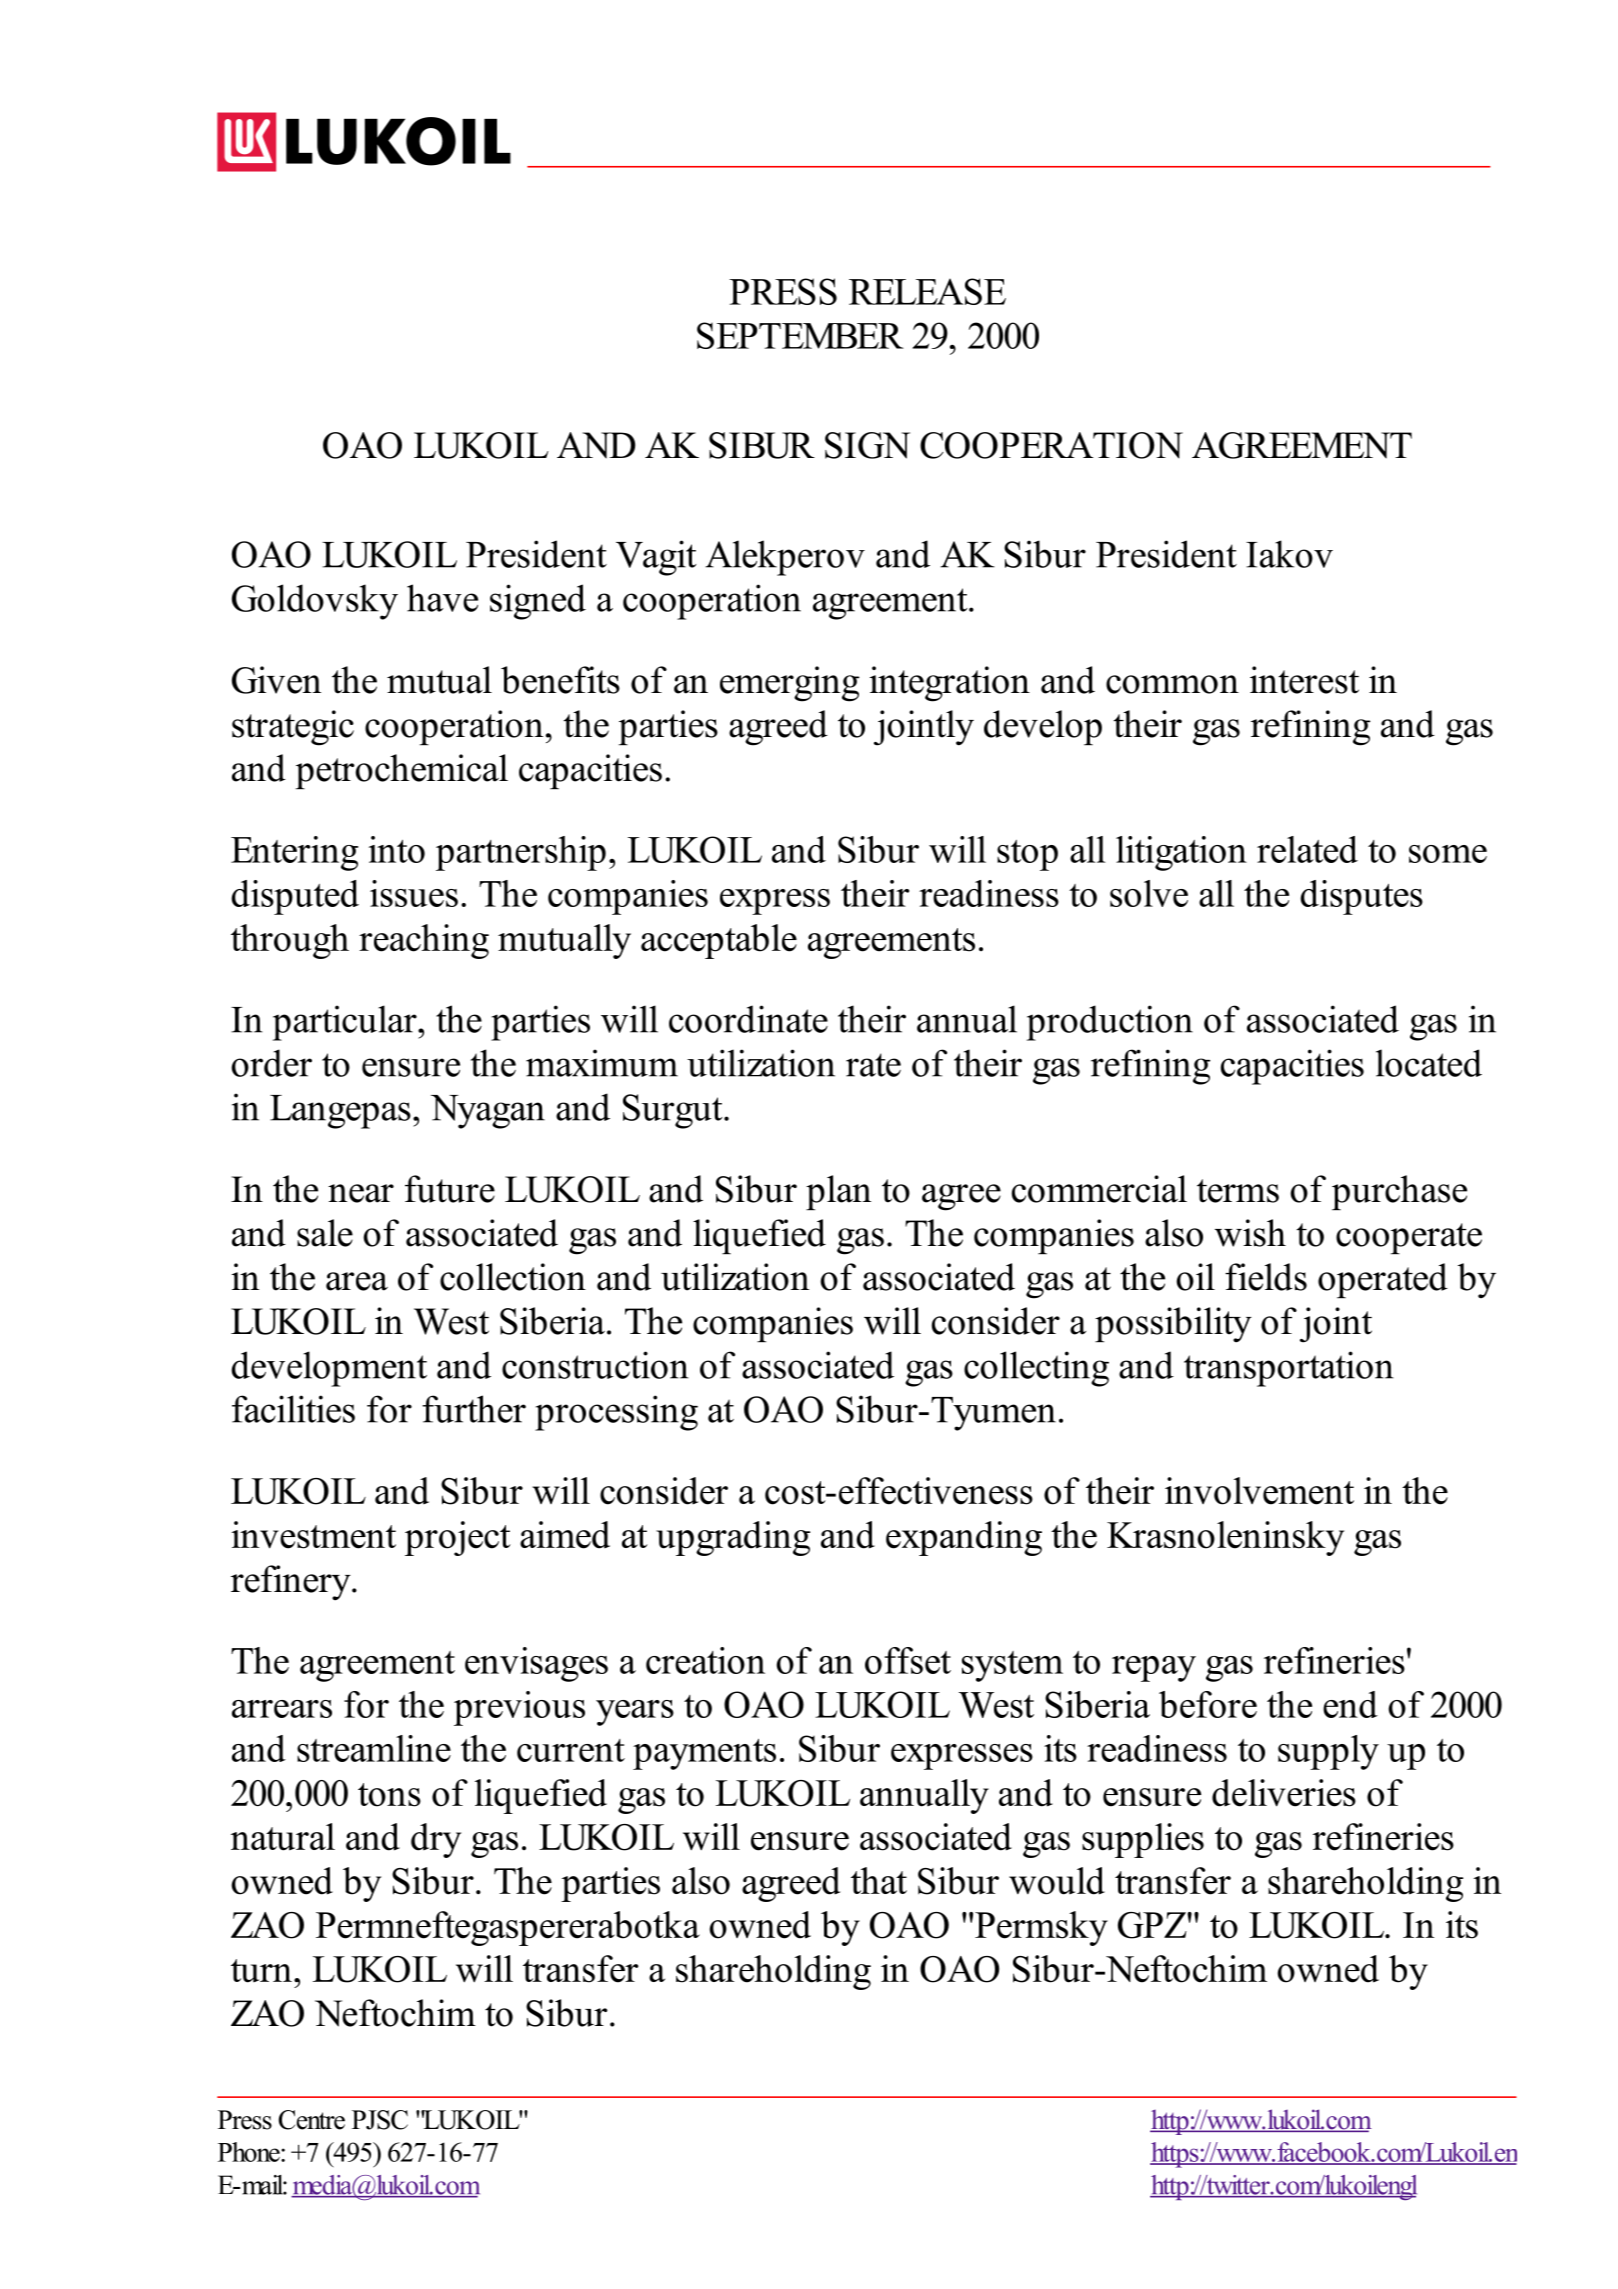 The image size is (1618, 2289). I want to click on streamline, so click(374, 1748).
